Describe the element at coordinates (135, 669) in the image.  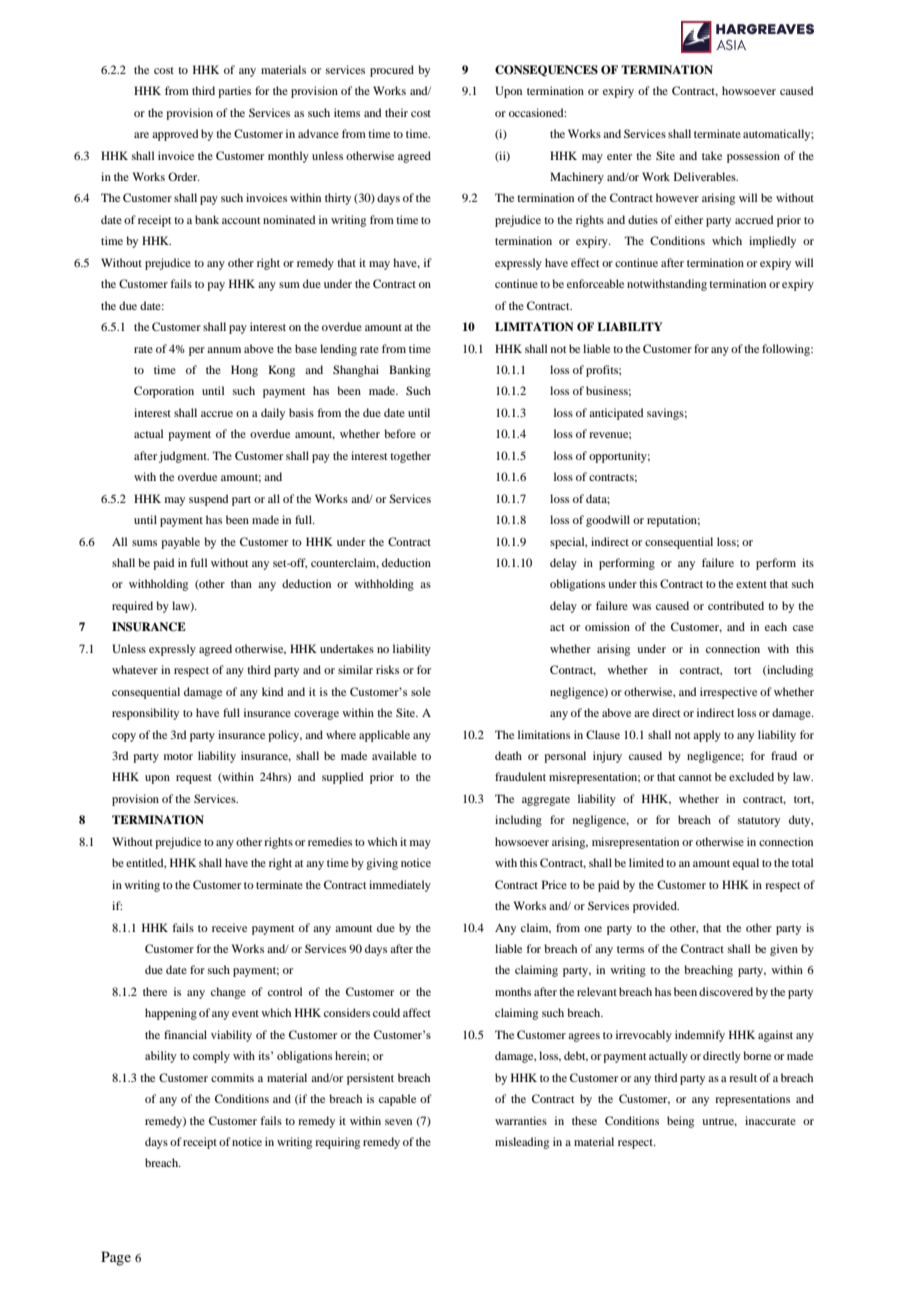
I see `whatever` at that location.
